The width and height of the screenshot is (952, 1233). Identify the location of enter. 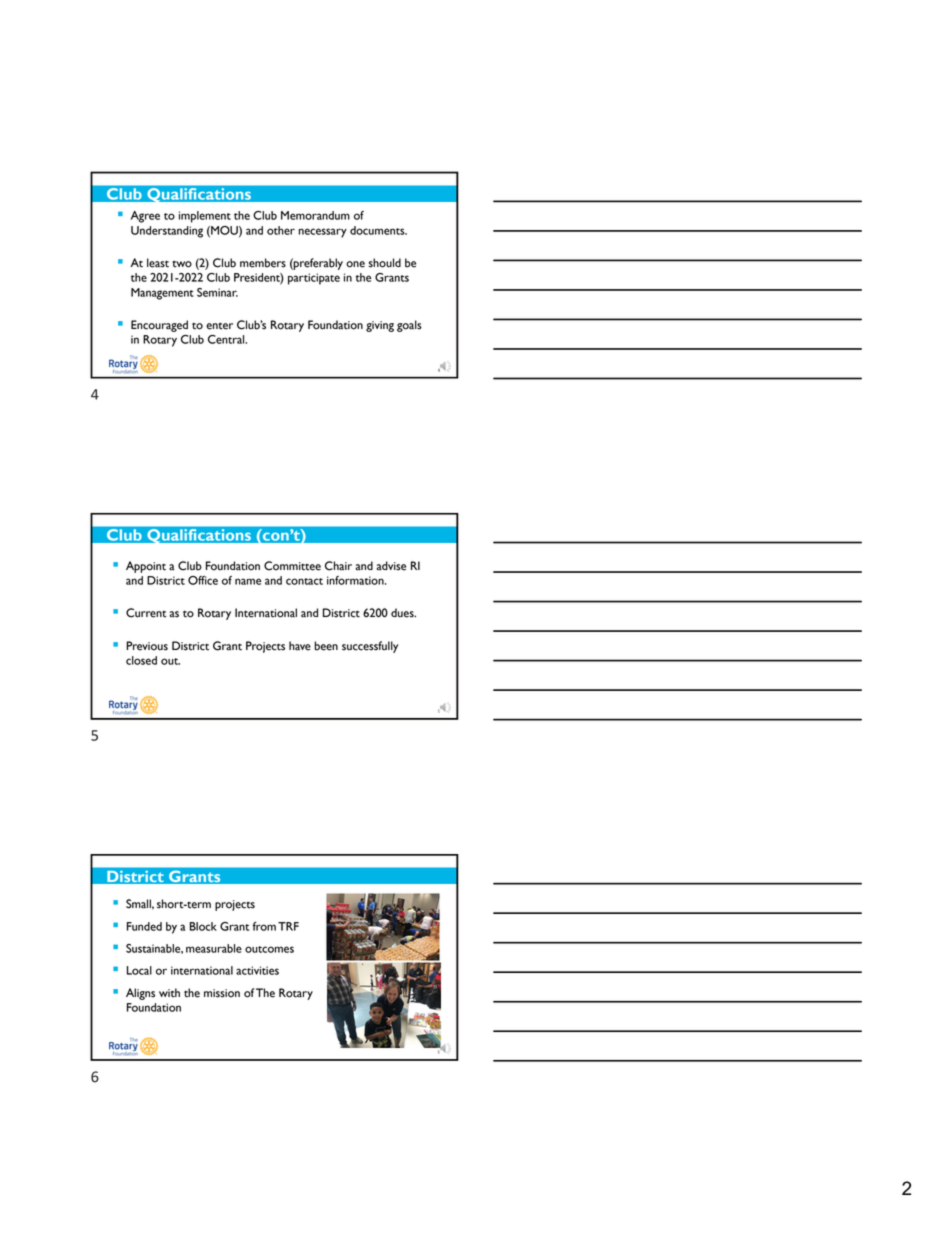
(219, 326).
